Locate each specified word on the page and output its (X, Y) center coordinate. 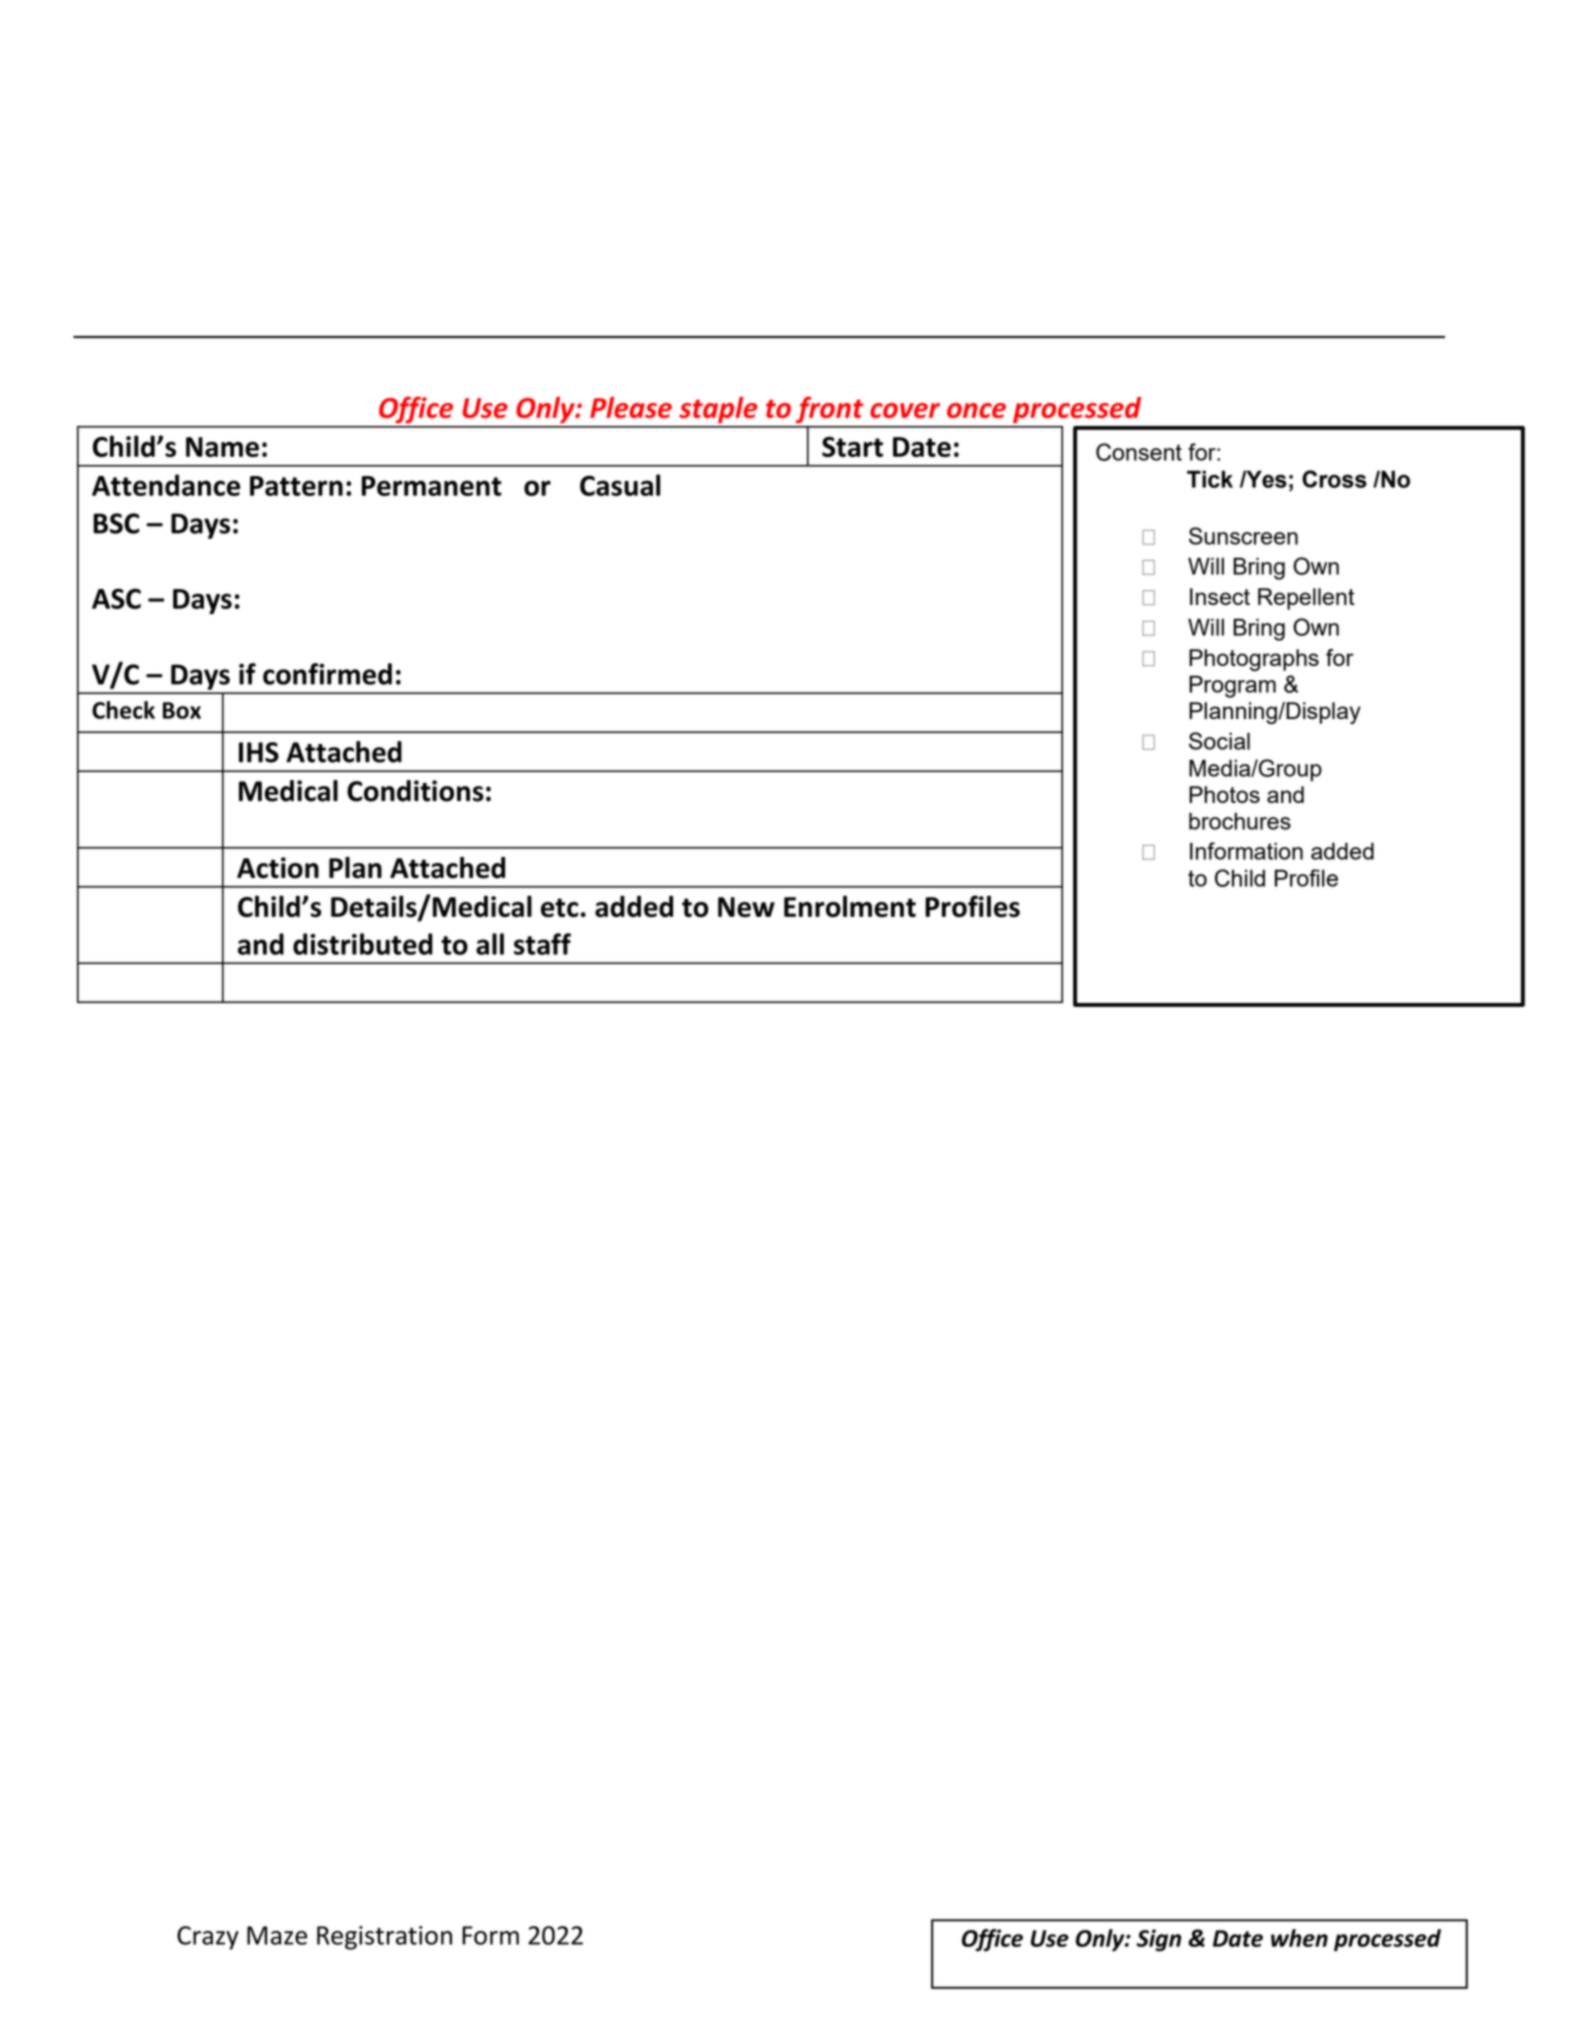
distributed (363, 944)
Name (222, 447)
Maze (277, 1935)
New (746, 907)
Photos (1224, 794)
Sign (1158, 1940)
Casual (620, 485)
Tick (1210, 479)
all (490, 944)
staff (542, 944)
